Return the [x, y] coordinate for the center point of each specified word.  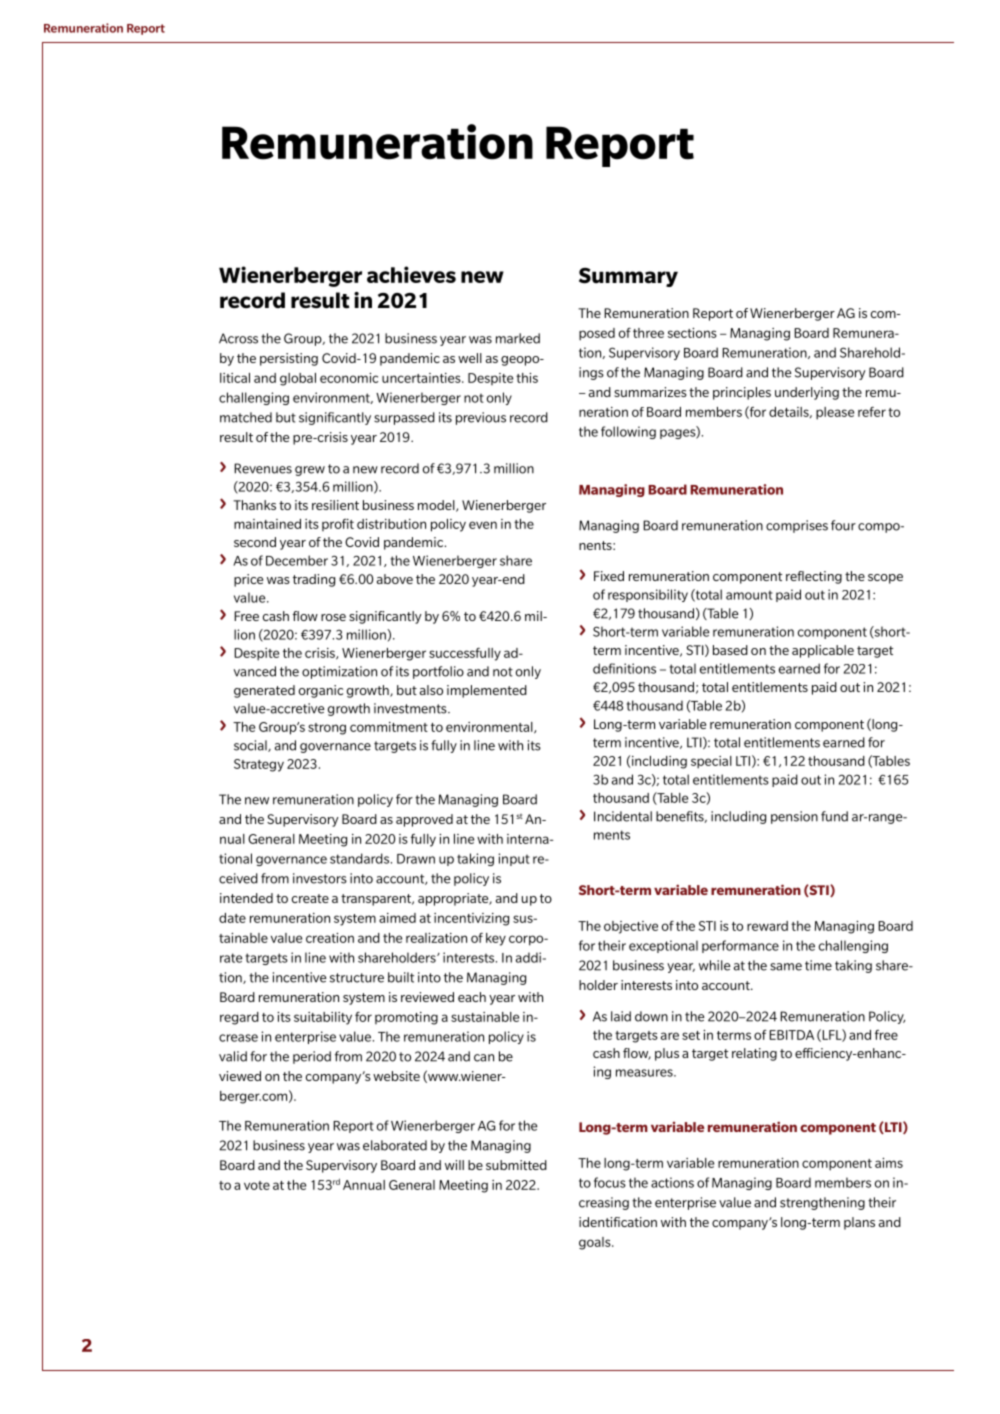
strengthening [822, 1203]
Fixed [609, 576]
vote [257, 1185]
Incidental [623, 816]
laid [621, 1016]
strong [327, 729]
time [818, 965]
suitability [323, 1018]
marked [518, 338]
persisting [289, 359]
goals [596, 1243]
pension [794, 817]
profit [338, 525]
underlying [807, 393]
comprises [797, 526]
